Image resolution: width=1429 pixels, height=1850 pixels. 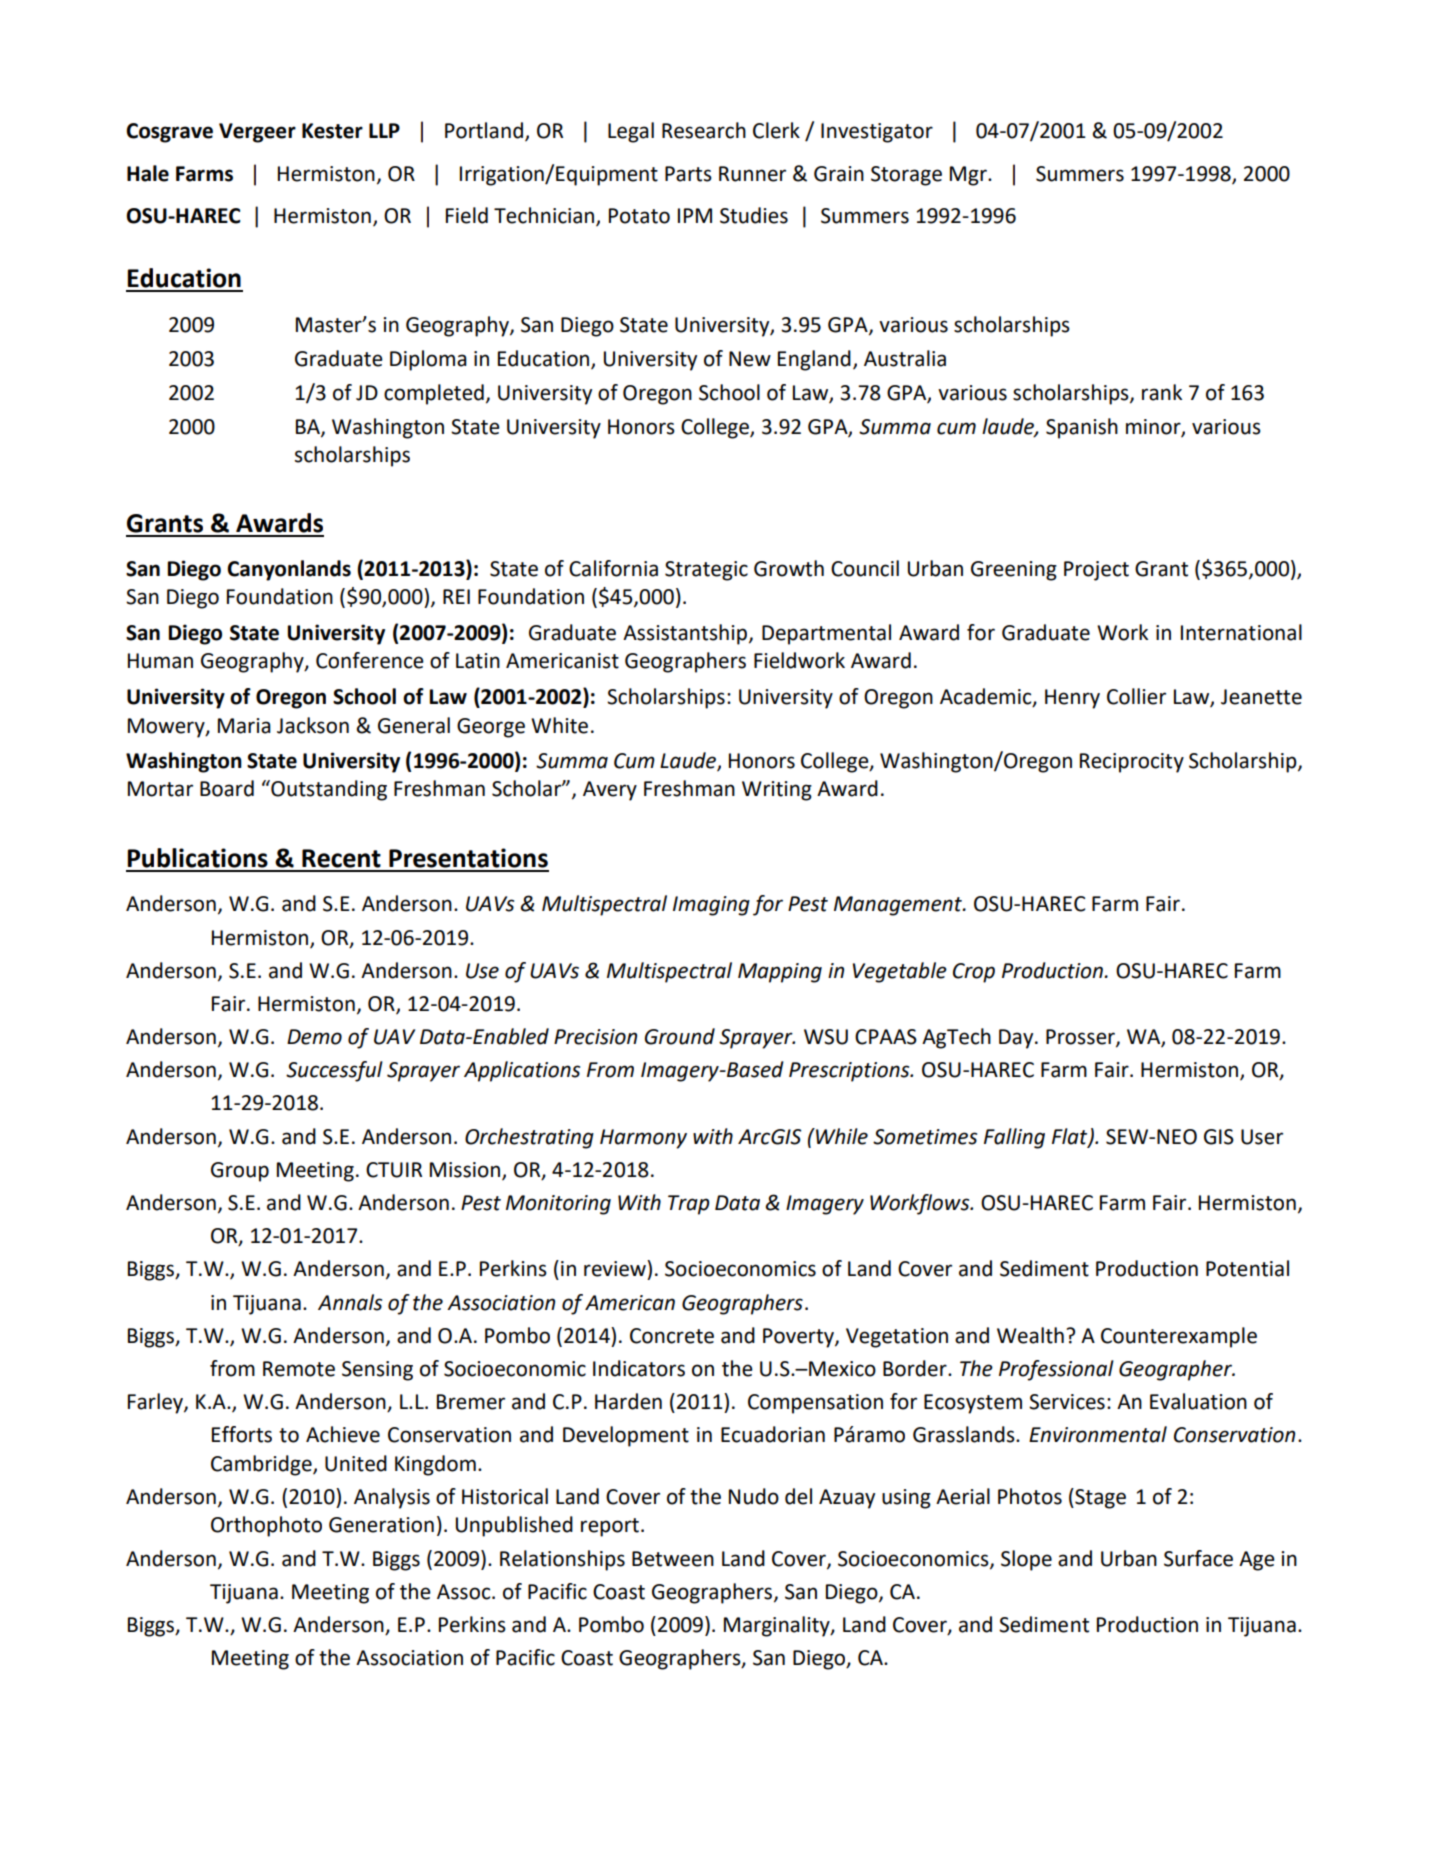 What do you see at coordinates (711, 906) in the document?
I see `Imaging` at bounding box center [711, 906].
